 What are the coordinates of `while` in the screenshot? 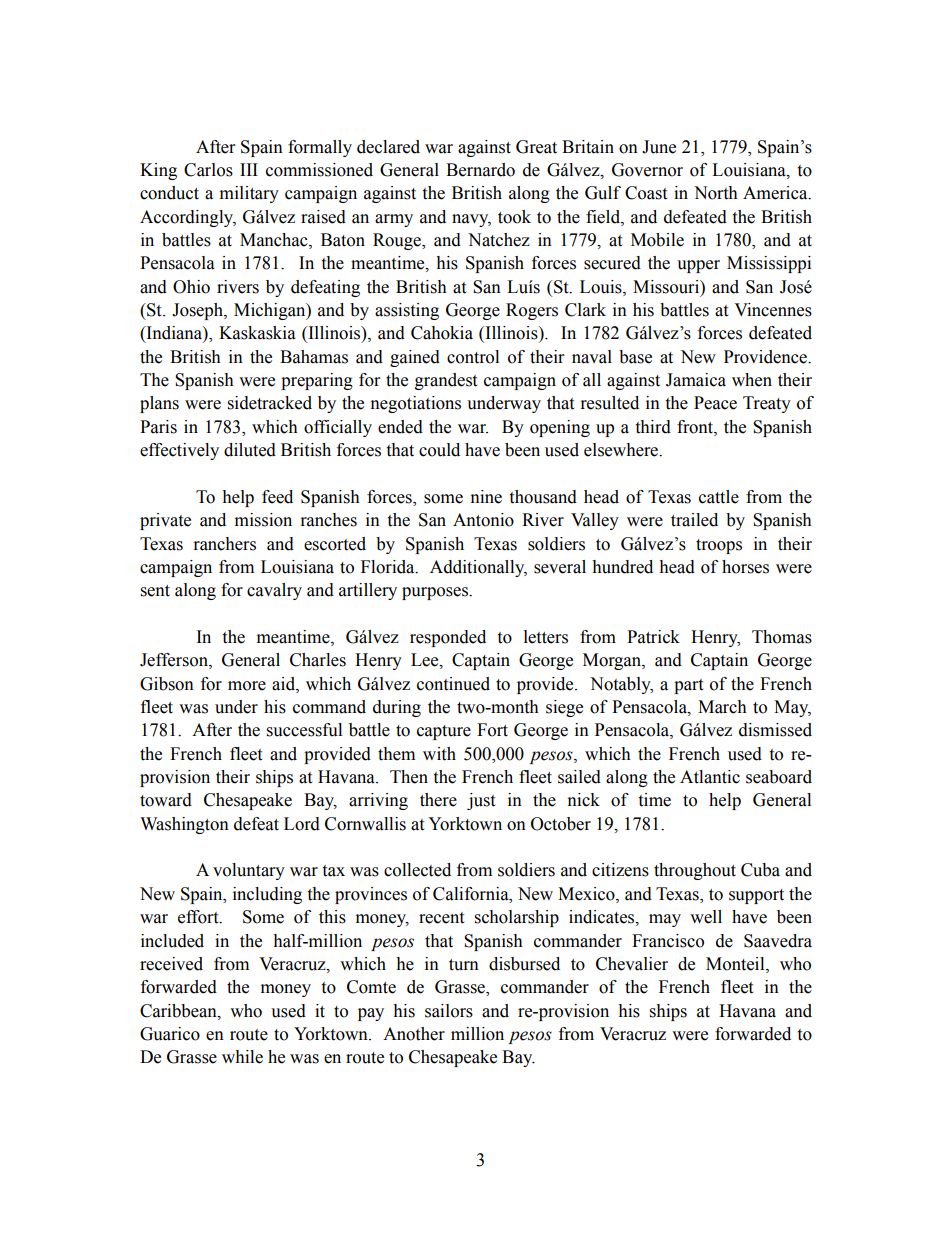 It's located at (242, 1057).
